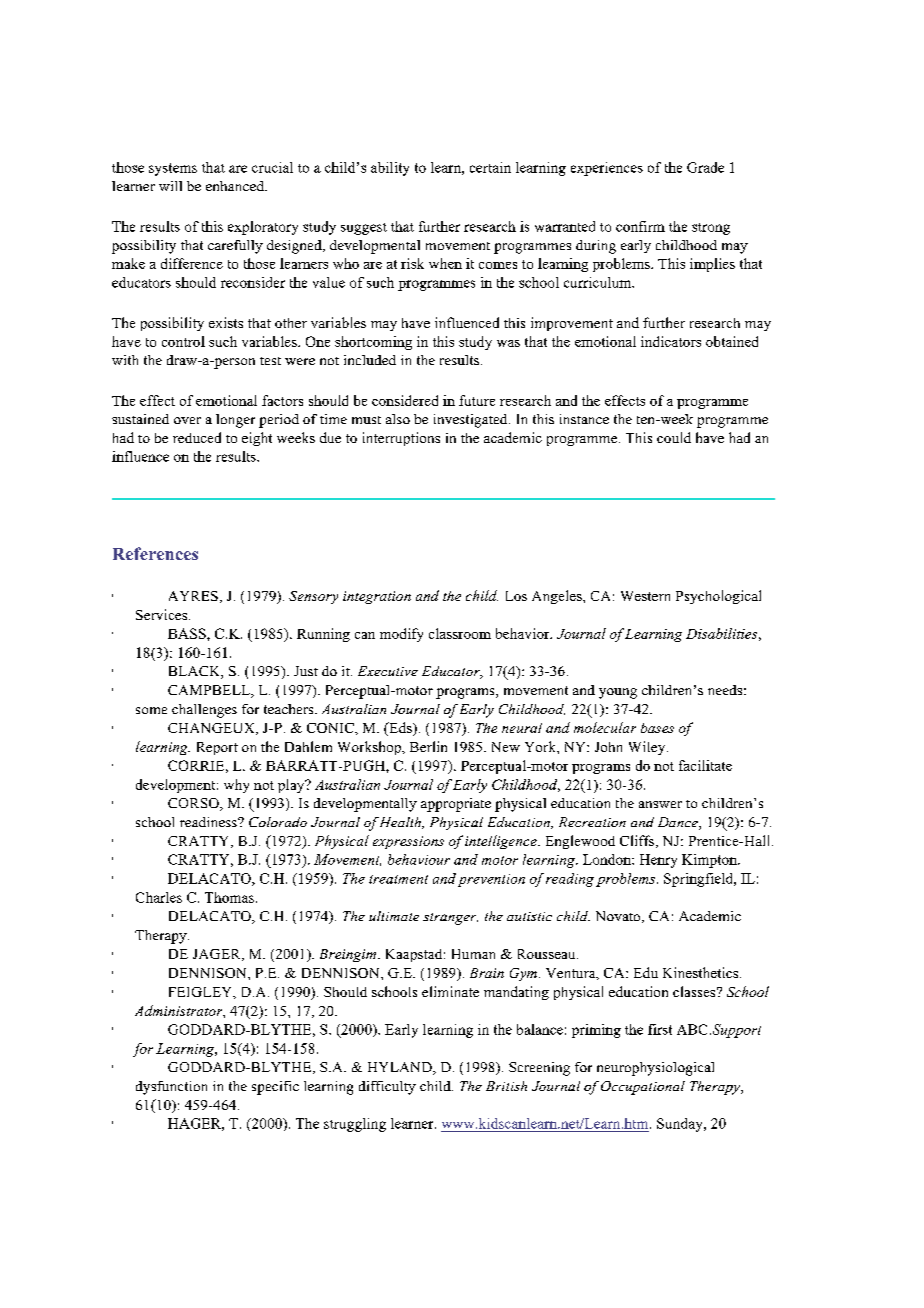 The height and width of the screenshot is (1308, 924). I want to click on difficulty, so click(387, 1088).
